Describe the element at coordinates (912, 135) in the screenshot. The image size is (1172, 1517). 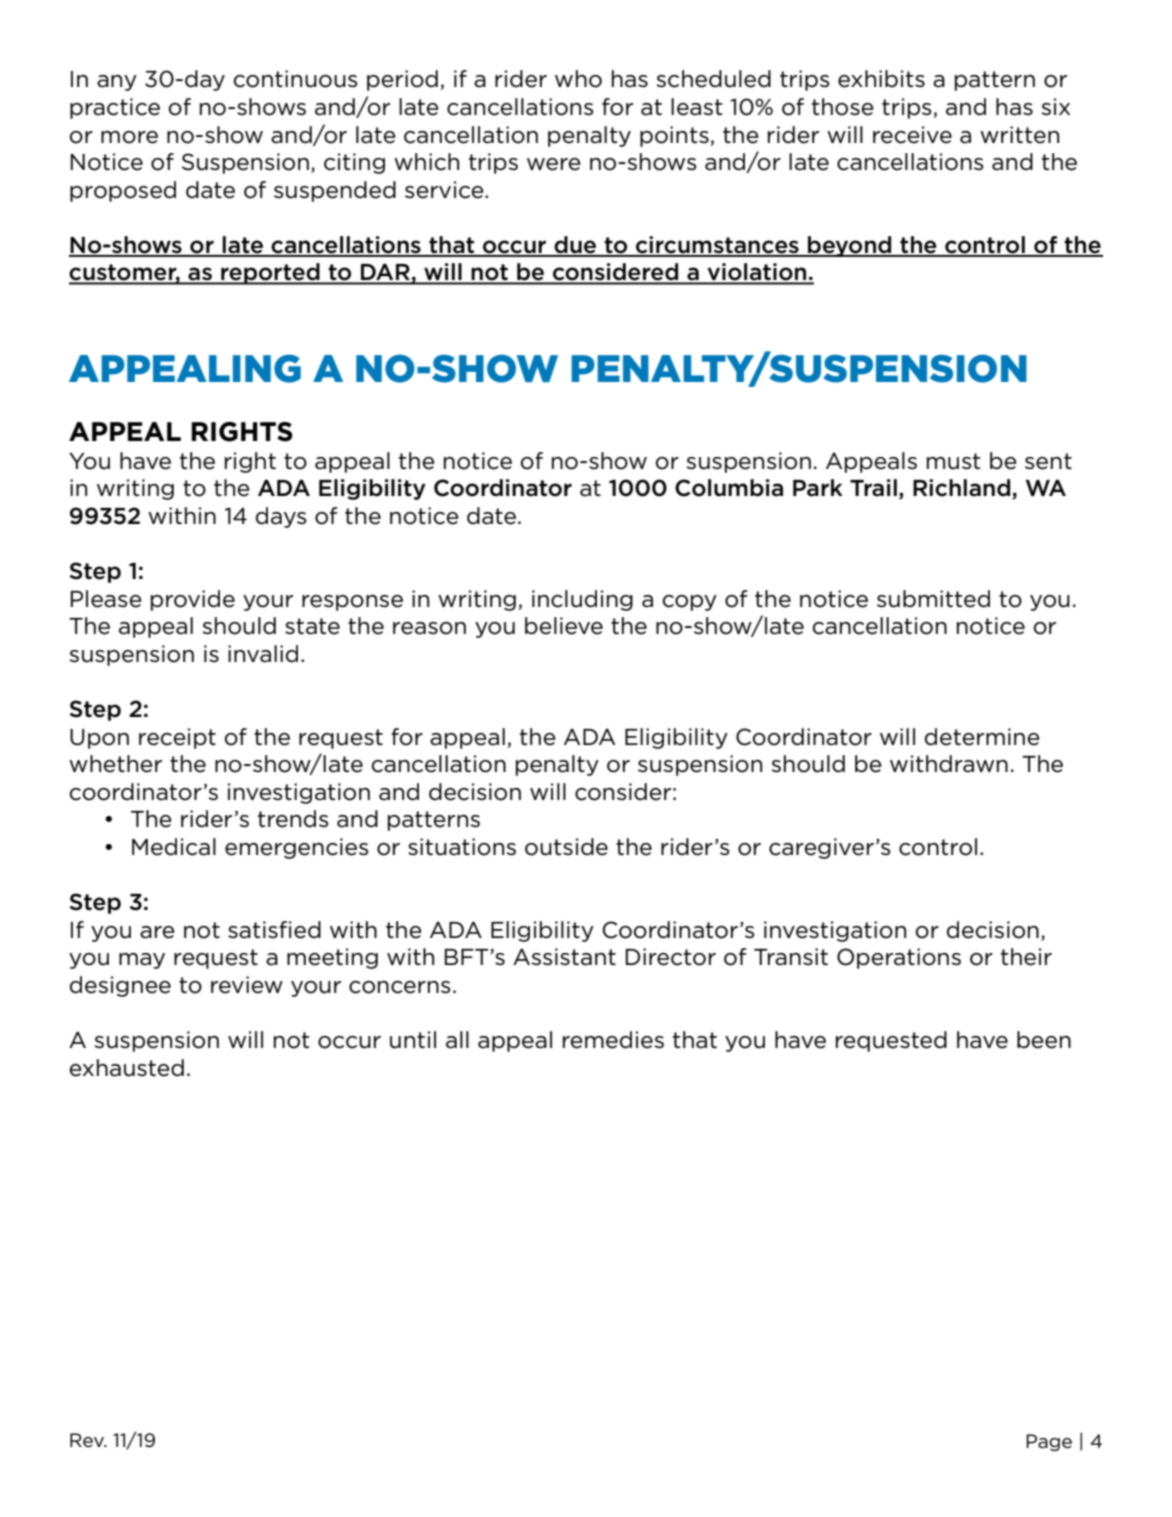
I see `receive` at that location.
